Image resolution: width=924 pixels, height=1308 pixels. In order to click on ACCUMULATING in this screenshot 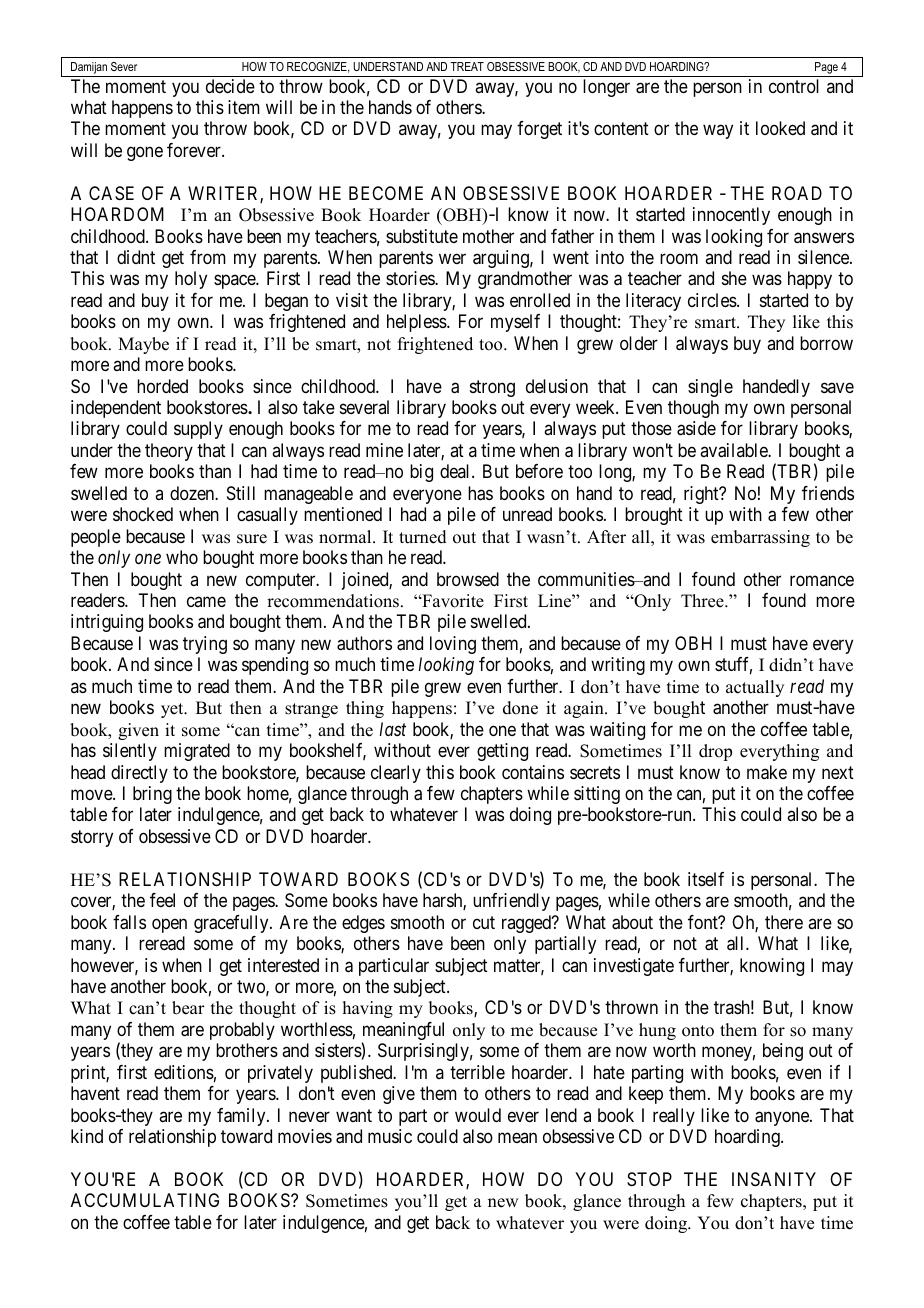, I will do `click(145, 1200)`.
